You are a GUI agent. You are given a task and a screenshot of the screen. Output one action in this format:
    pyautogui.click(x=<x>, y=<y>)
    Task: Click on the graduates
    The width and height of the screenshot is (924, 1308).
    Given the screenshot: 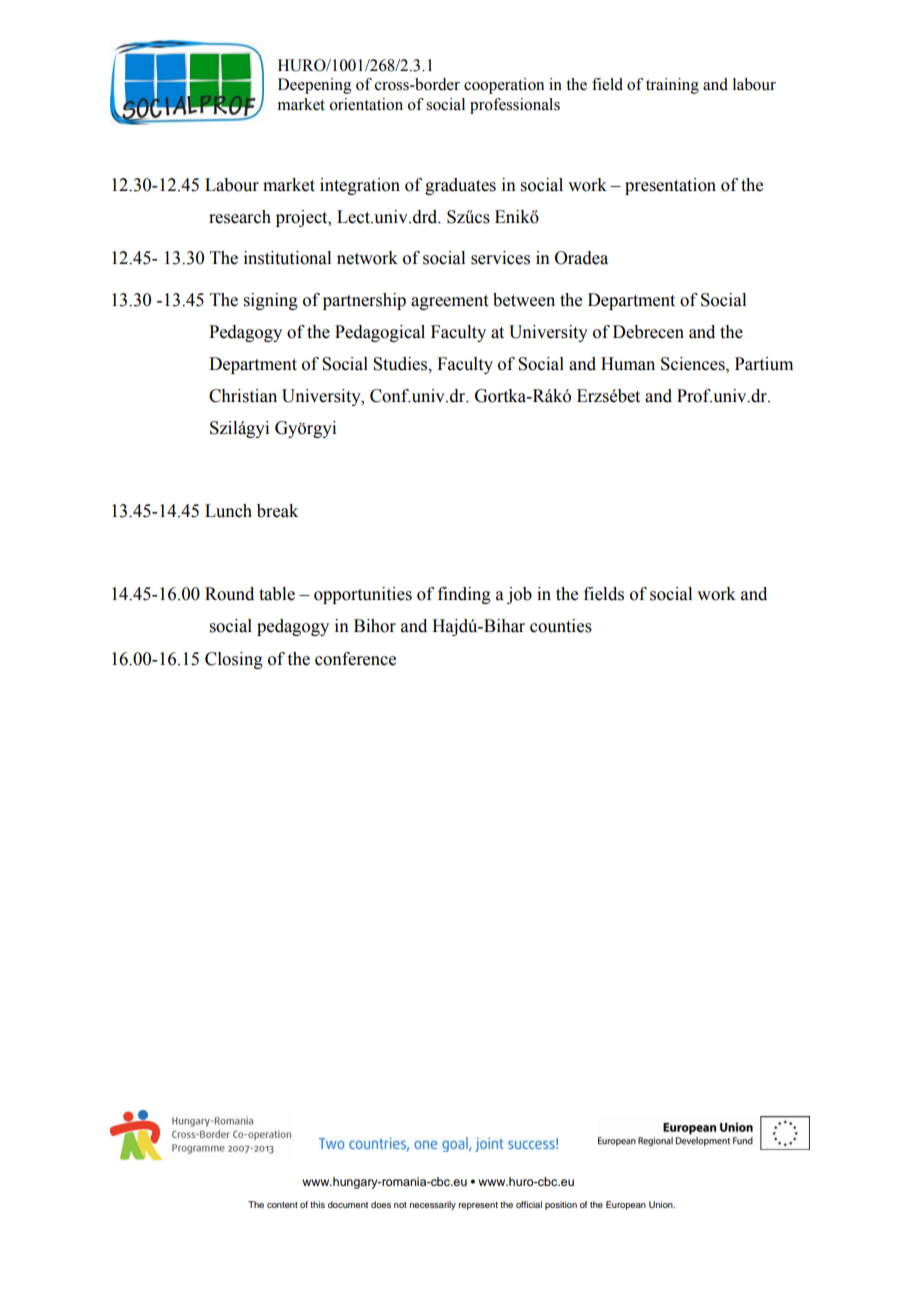 What is the action you would take?
    pyautogui.click(x=460, y=186)
